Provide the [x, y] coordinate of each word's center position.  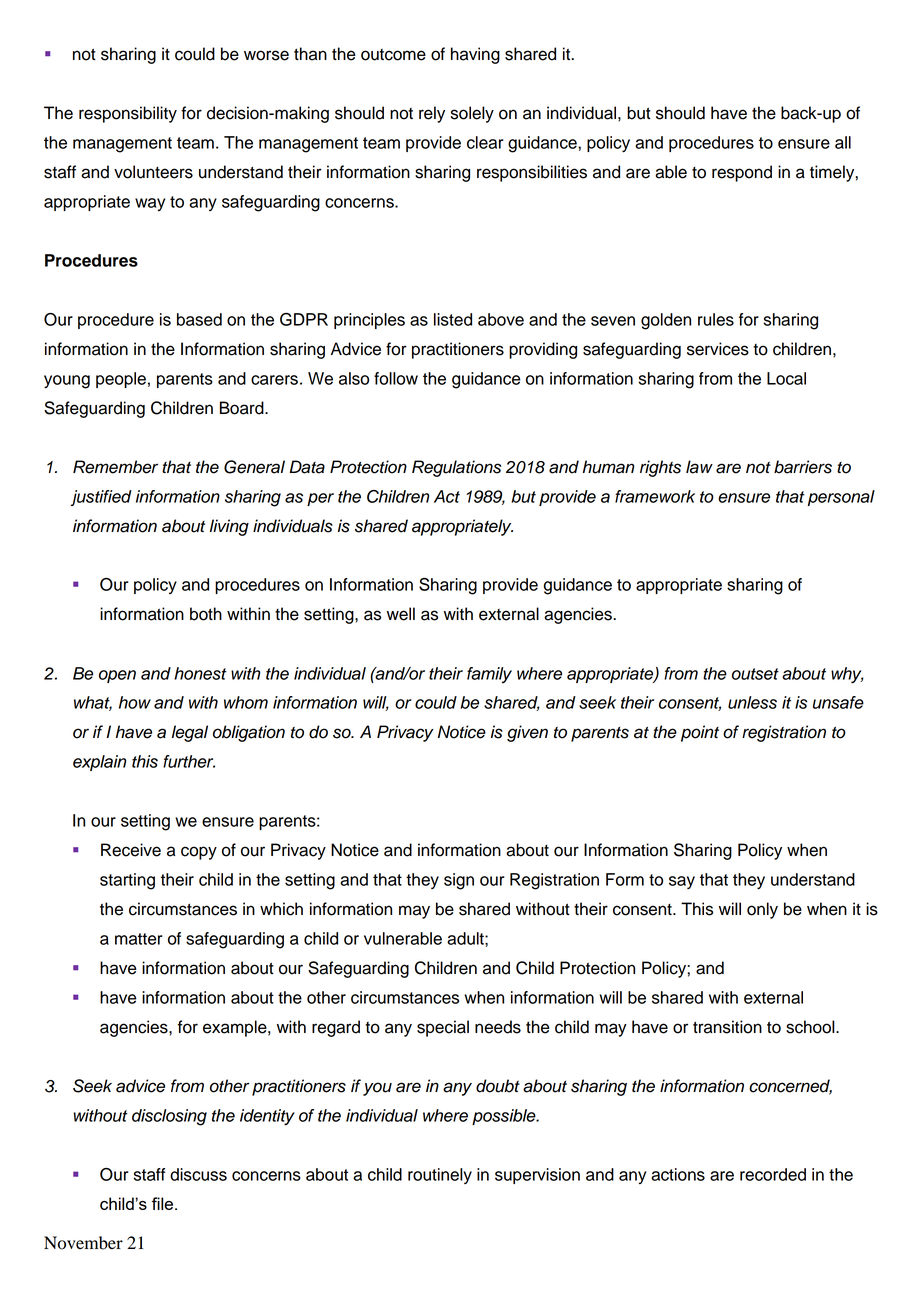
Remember [115, 467]
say [682, 882]
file [164, 1203]
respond [742, 173]
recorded [773, 1174]
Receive [131, 850]
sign [459, 881]
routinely [440, 1176]
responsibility [128, 114]
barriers [803, 467]
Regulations [456, 468]
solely [472, 114]
